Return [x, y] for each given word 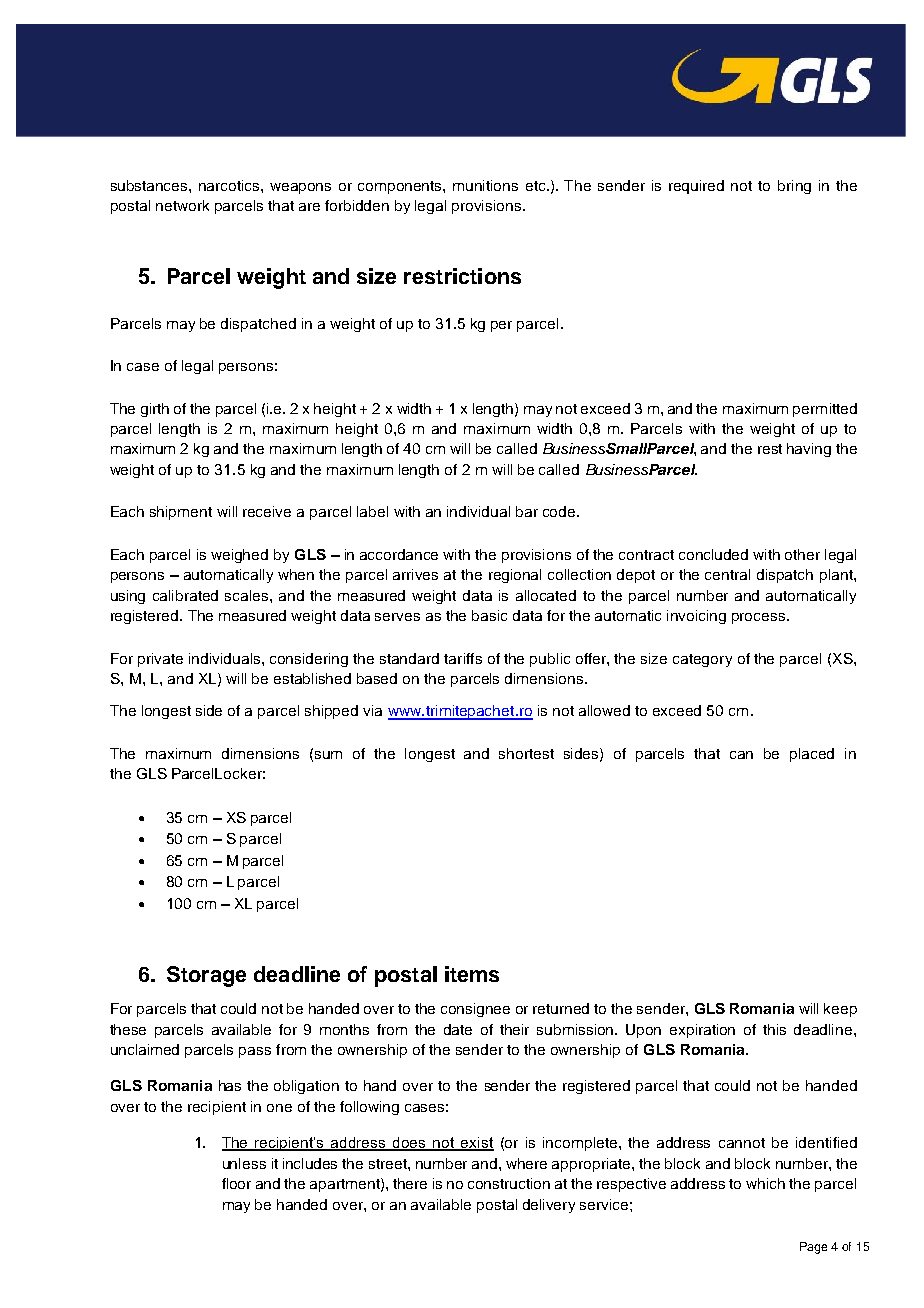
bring [794, 187]
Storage [206, 976]
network [182, 205]
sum [328, 755]
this [774, 1029]
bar [527, 511]
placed [812, 755]
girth [155, 410]
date [458, 1029]
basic [489, 615]
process [760, 618]
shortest [526, 753]
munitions [485, 185]
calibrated [185, 595]
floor [236, 1183]
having [809, 450]
